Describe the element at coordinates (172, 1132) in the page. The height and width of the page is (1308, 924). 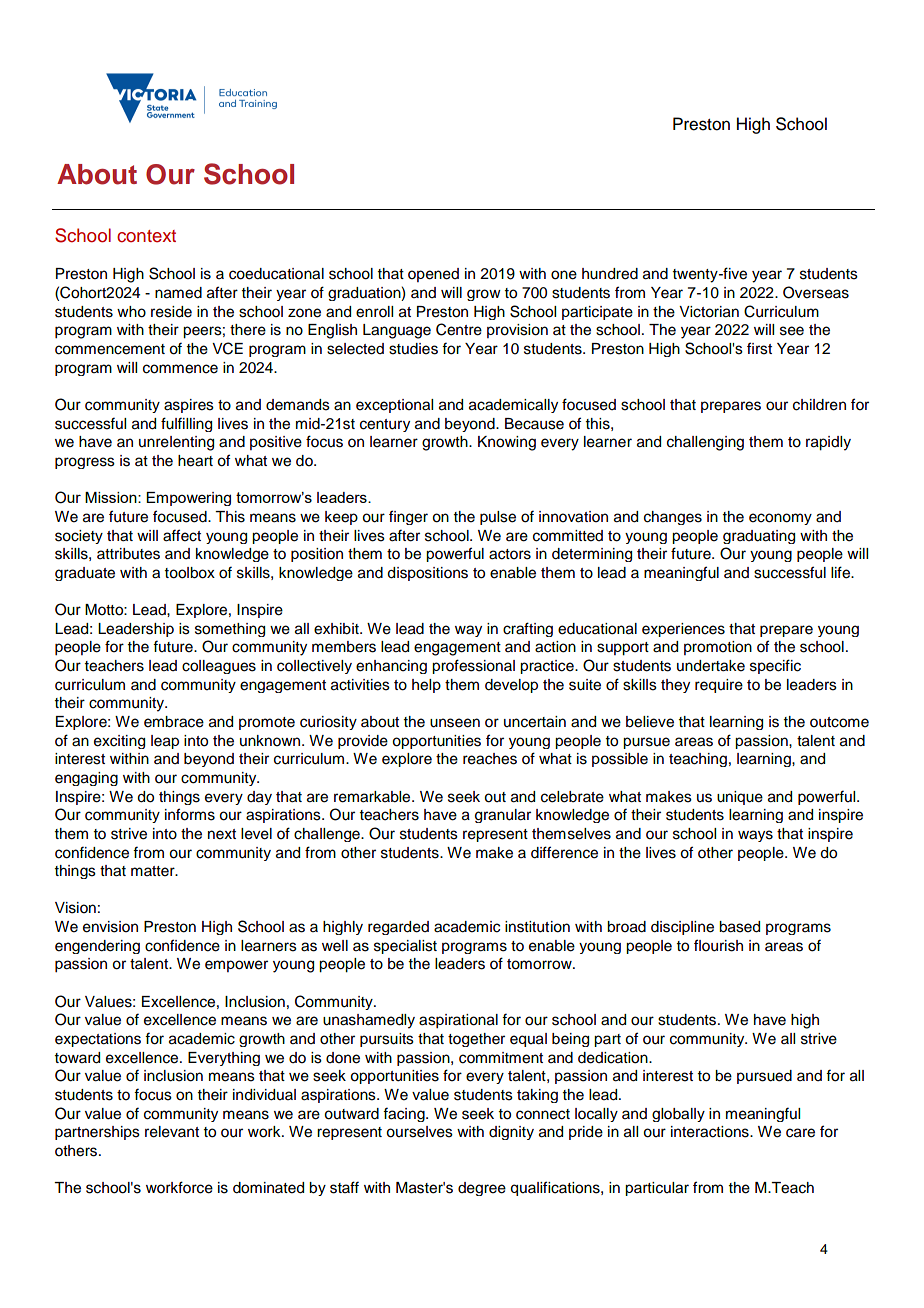
I see `relevant` at that location.
